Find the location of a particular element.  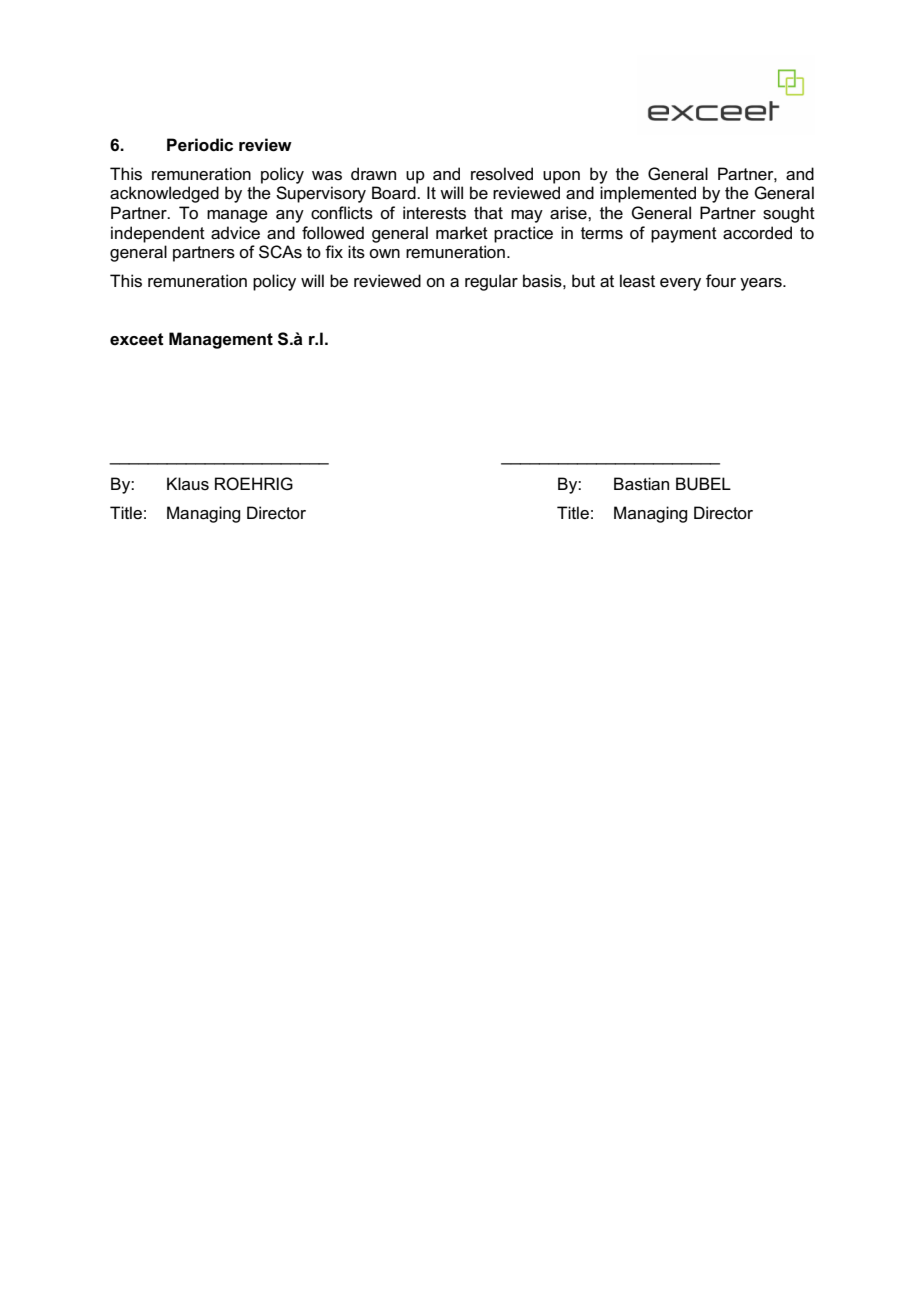

Klaus is located at coordinates (188, 484).
